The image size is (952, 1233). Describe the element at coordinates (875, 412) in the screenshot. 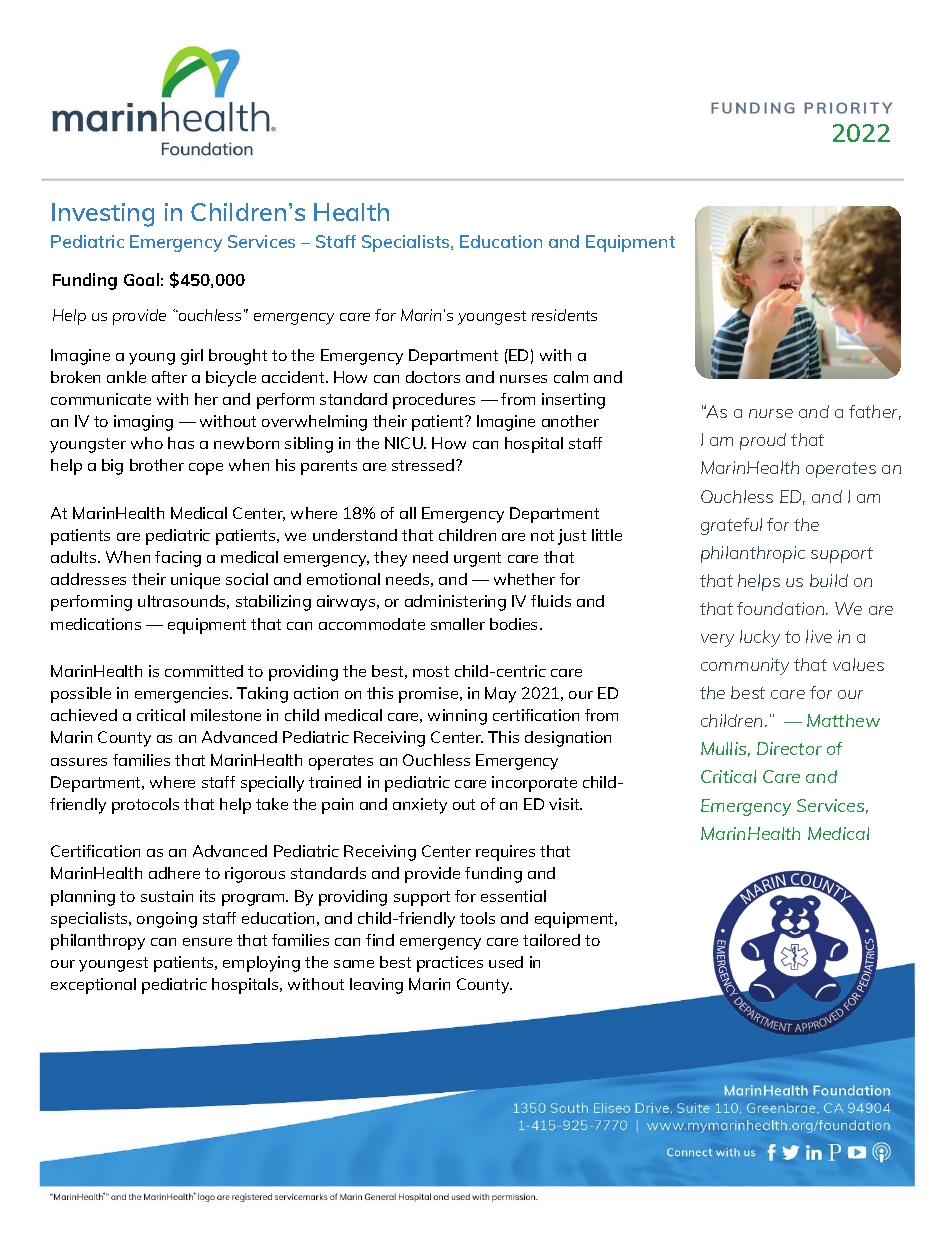

I see `father` at that location.
